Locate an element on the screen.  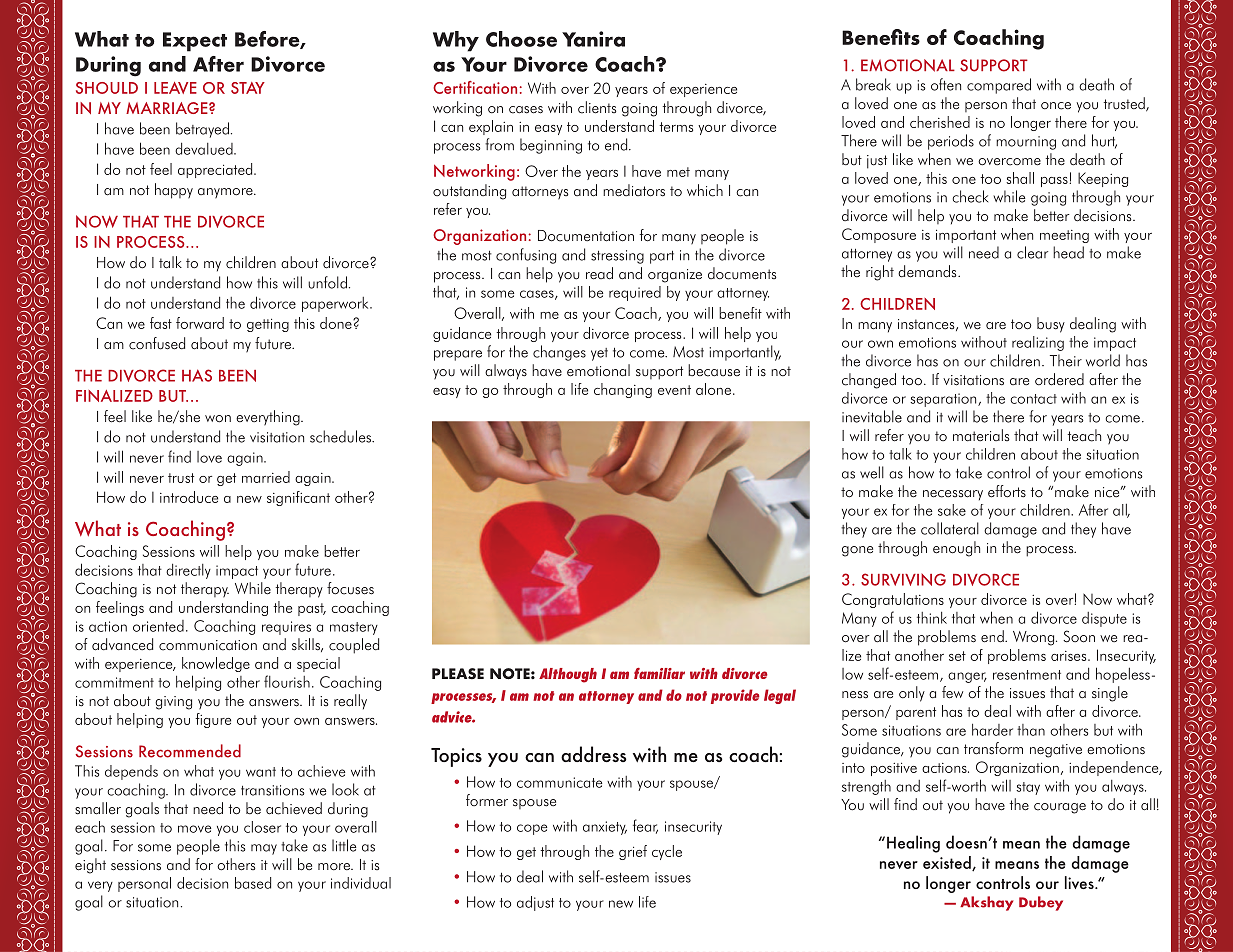
grief is located at coordinates (633, 852).
